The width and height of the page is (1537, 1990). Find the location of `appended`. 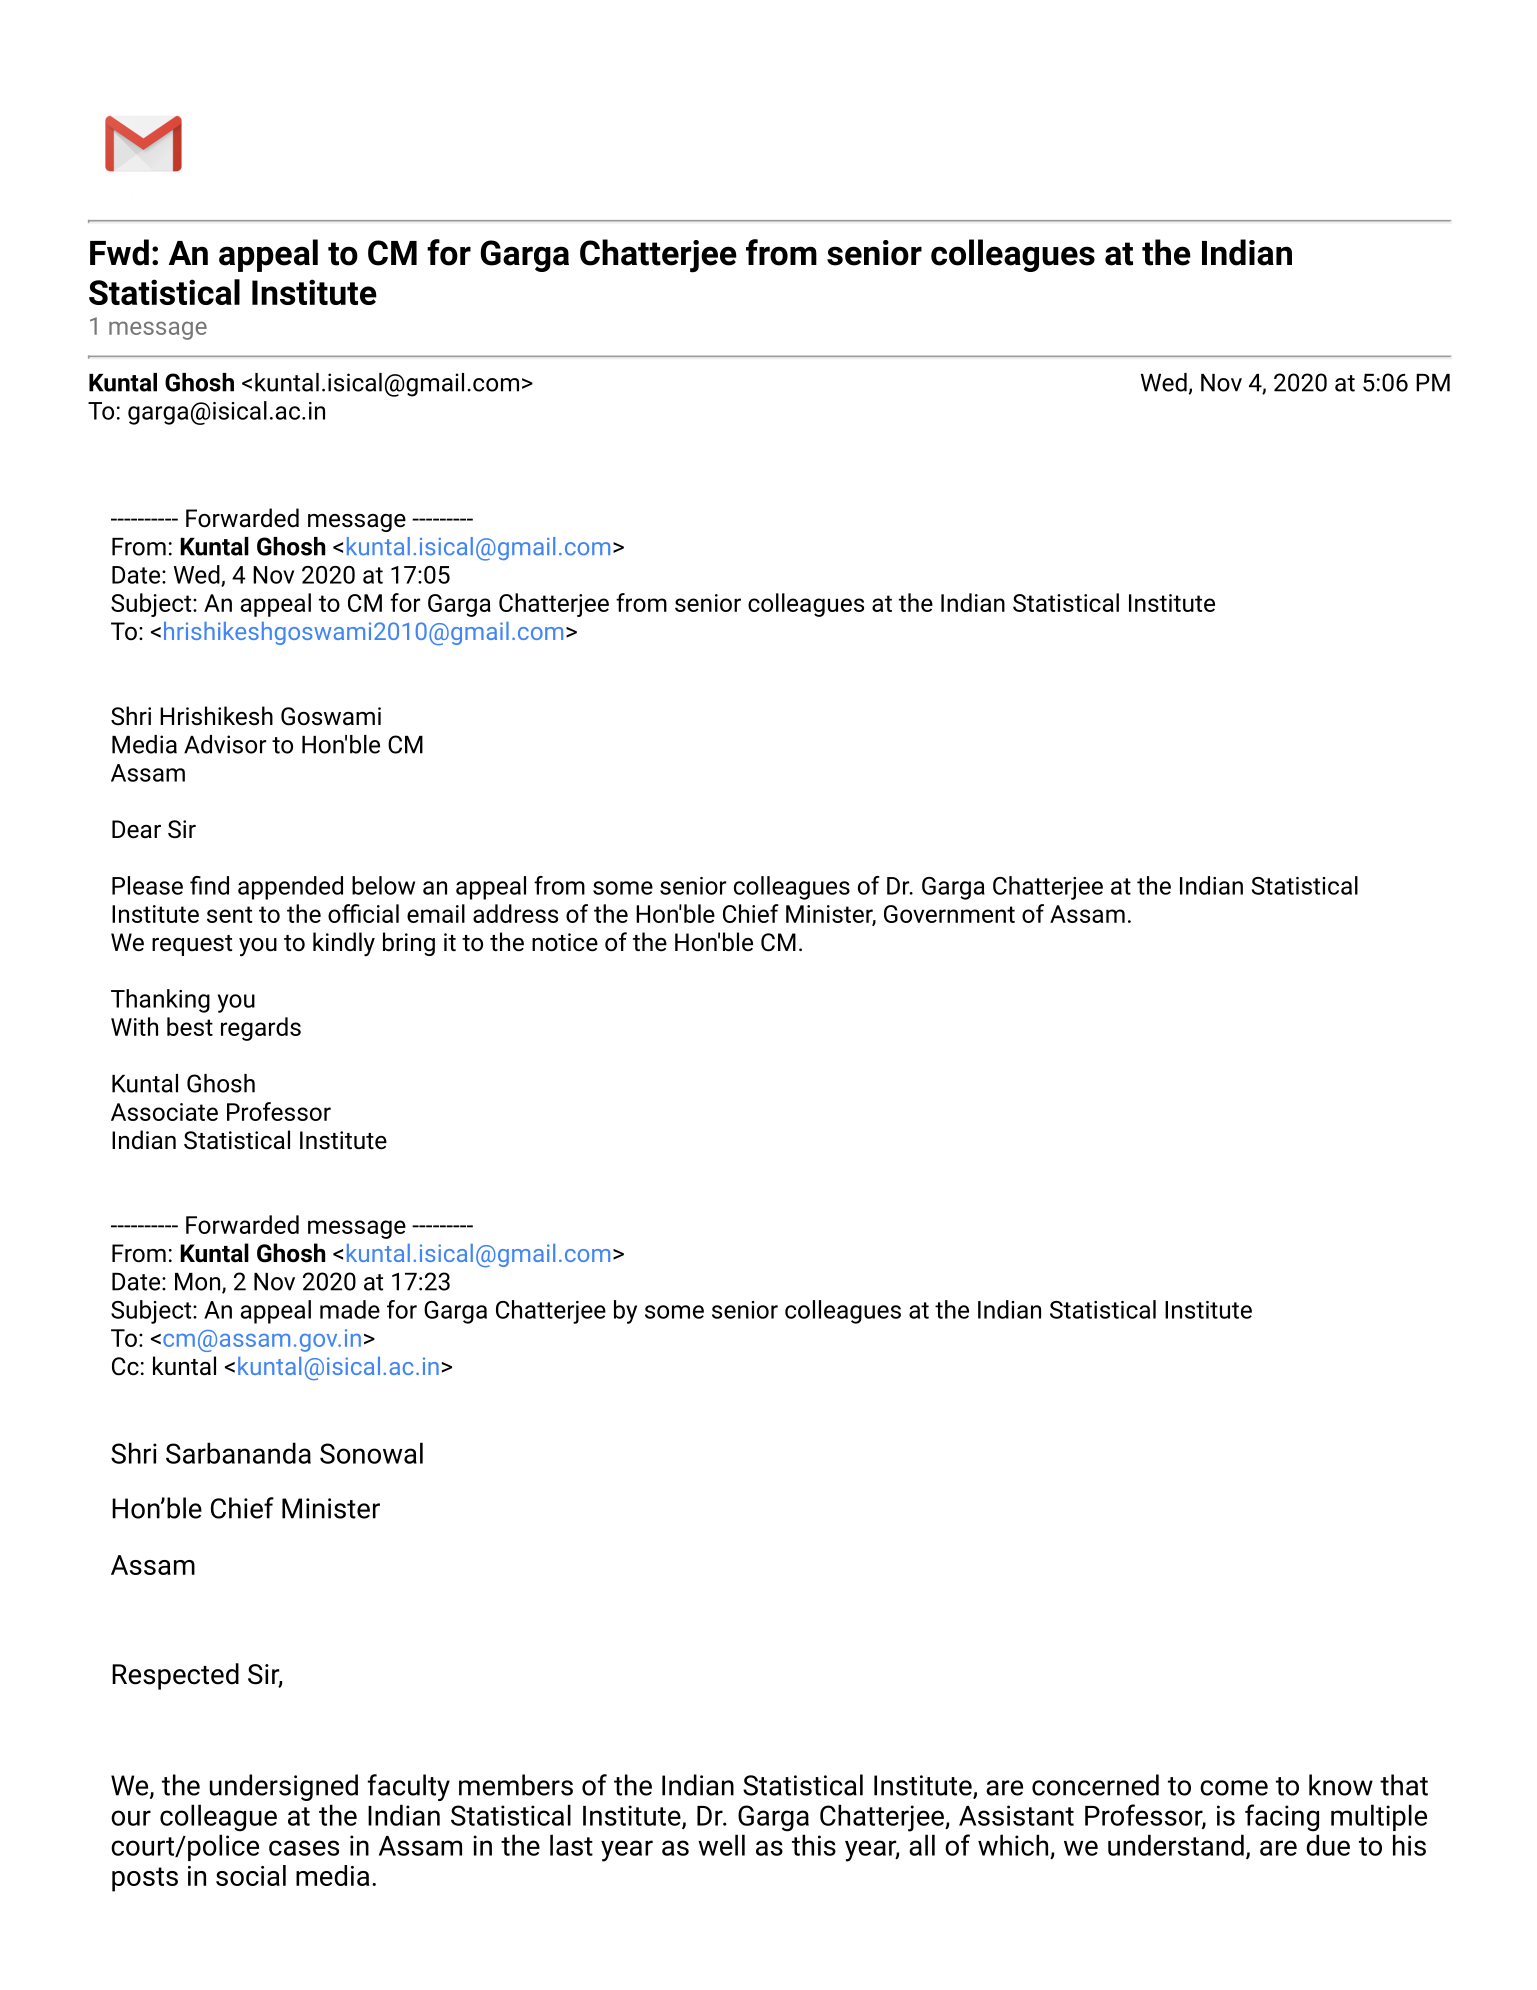

appended is located at coordinates (290, 888).
